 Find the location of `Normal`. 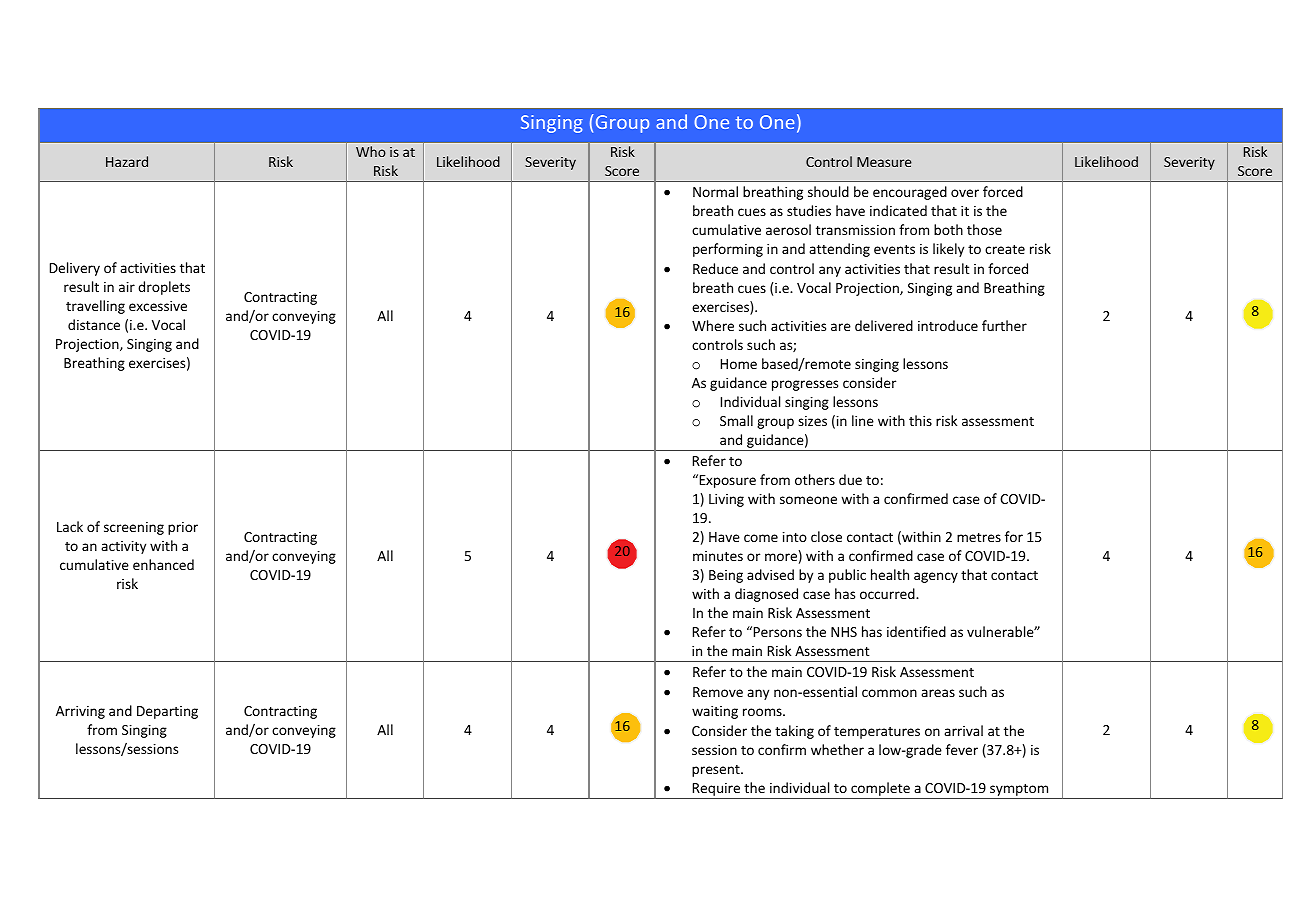

Normal is located at coordinates (715, 191).
